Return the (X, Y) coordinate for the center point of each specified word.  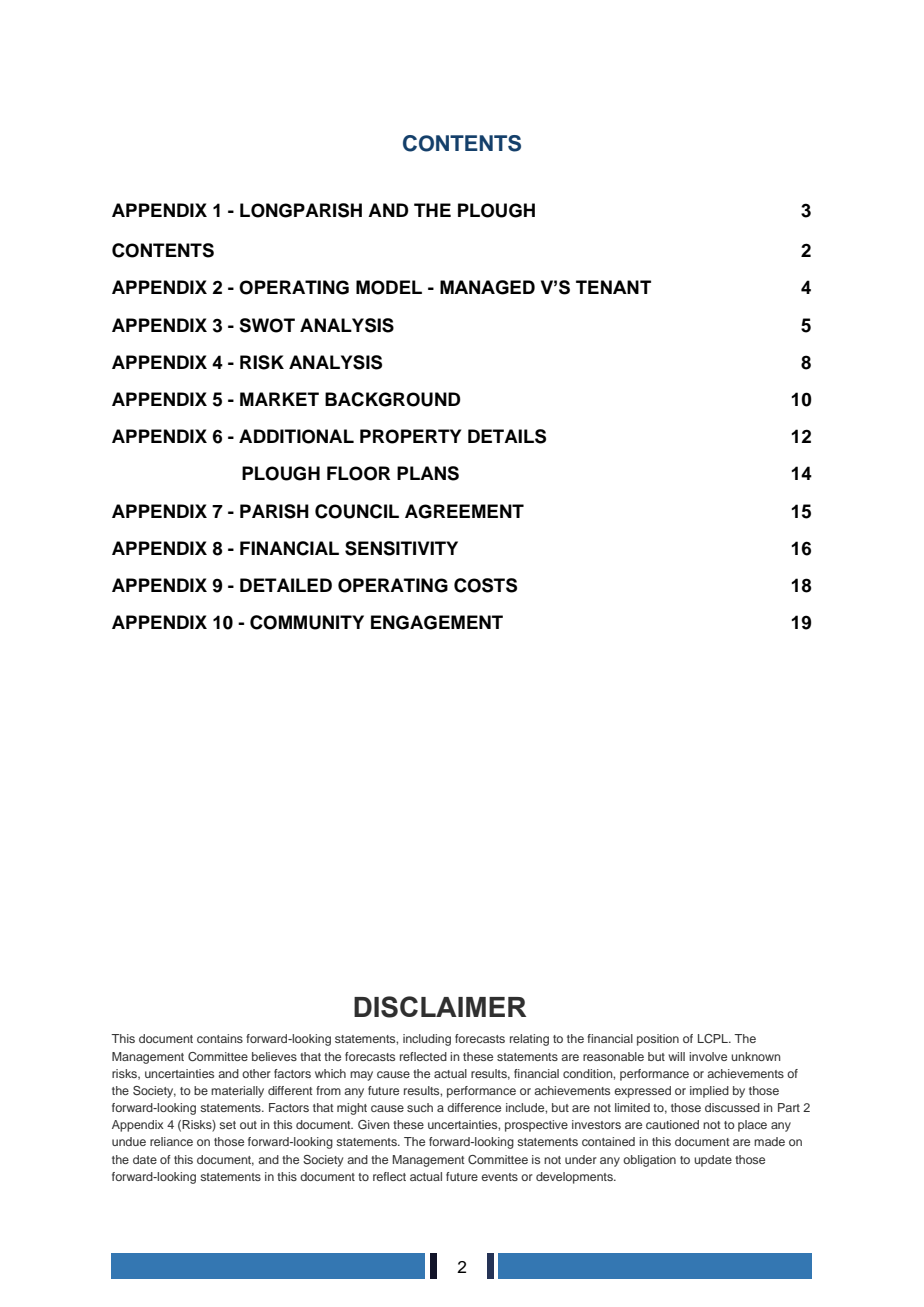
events (499, 1177)
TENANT (613, 287)
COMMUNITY (307, 622)
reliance (171, 1141)
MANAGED (487, 287)
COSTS (485, 585)
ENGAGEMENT (437, 622)
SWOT (267, 325)
